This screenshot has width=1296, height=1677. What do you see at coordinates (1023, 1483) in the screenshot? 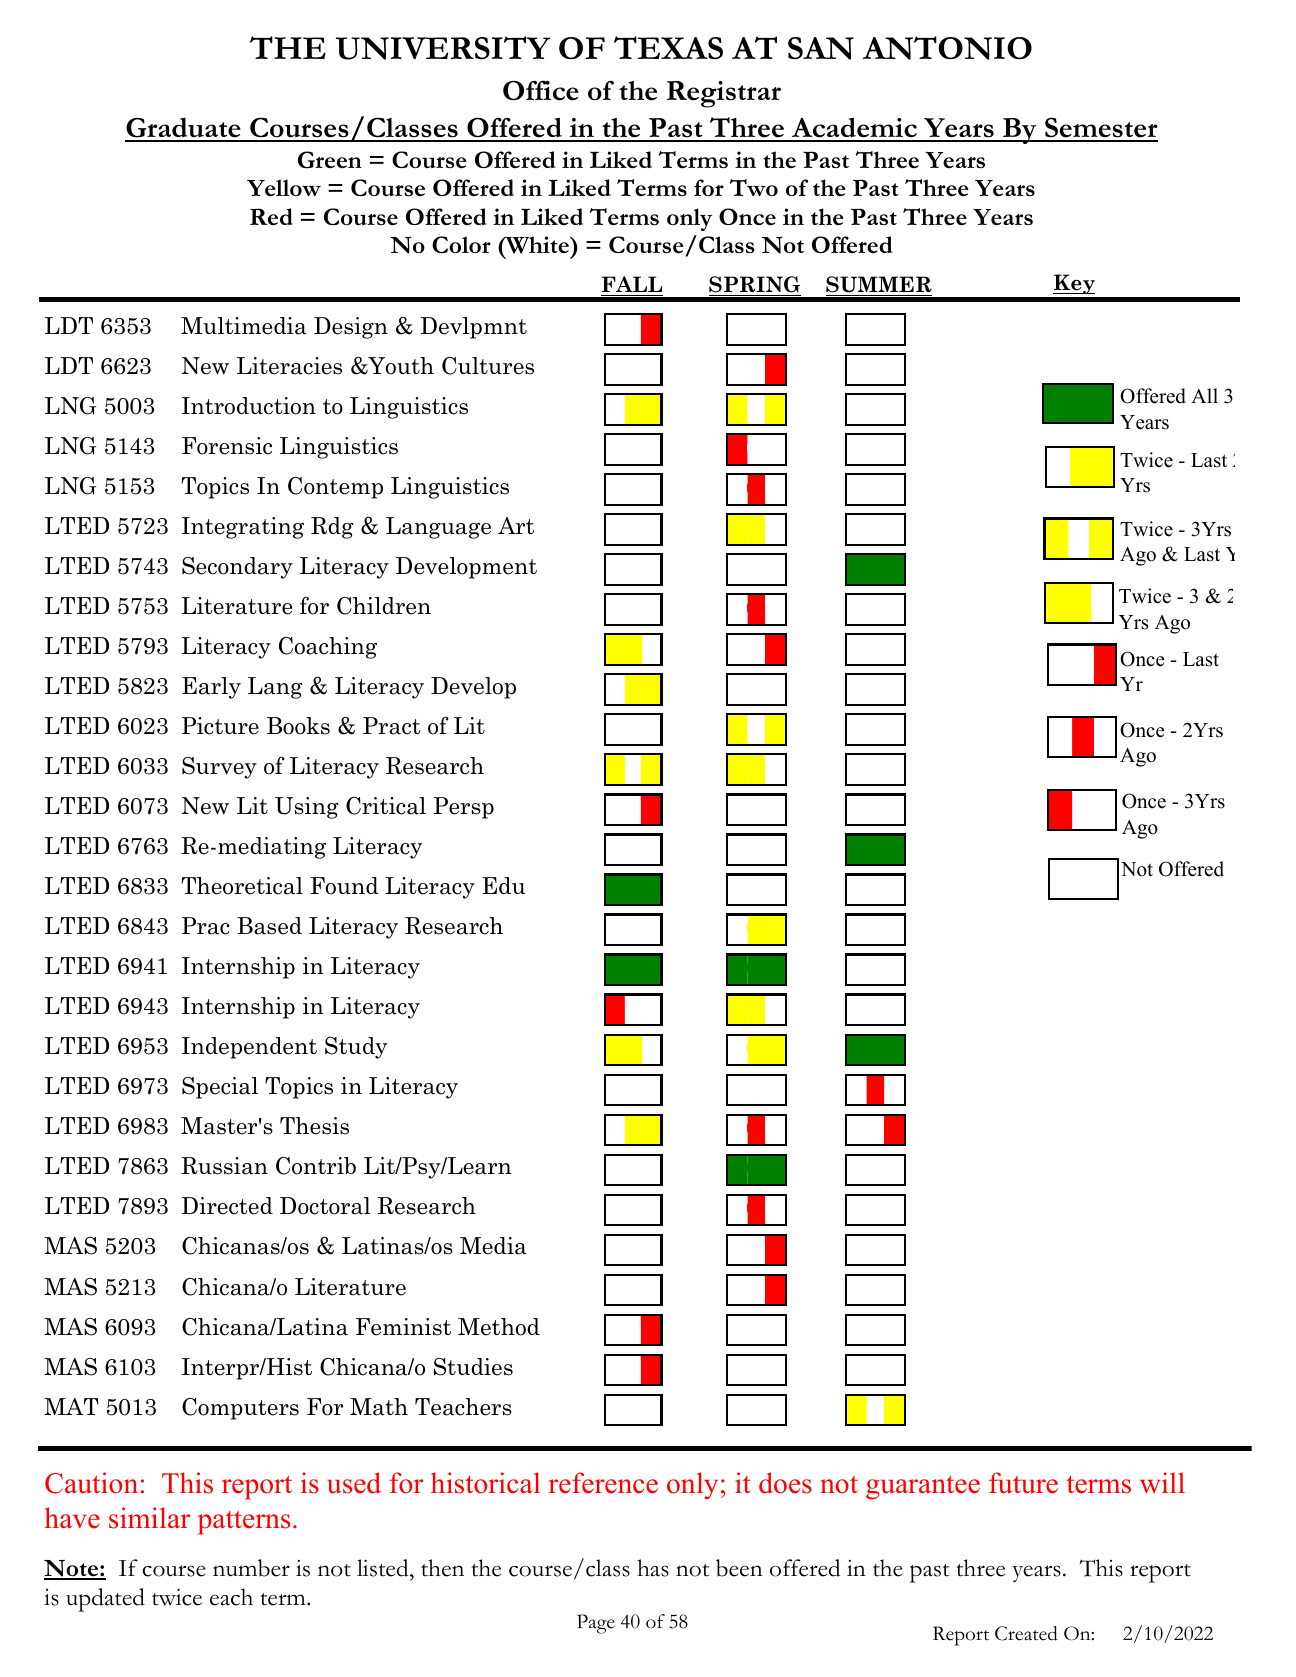
I see `future` at bounding box center [1023, 1483].
